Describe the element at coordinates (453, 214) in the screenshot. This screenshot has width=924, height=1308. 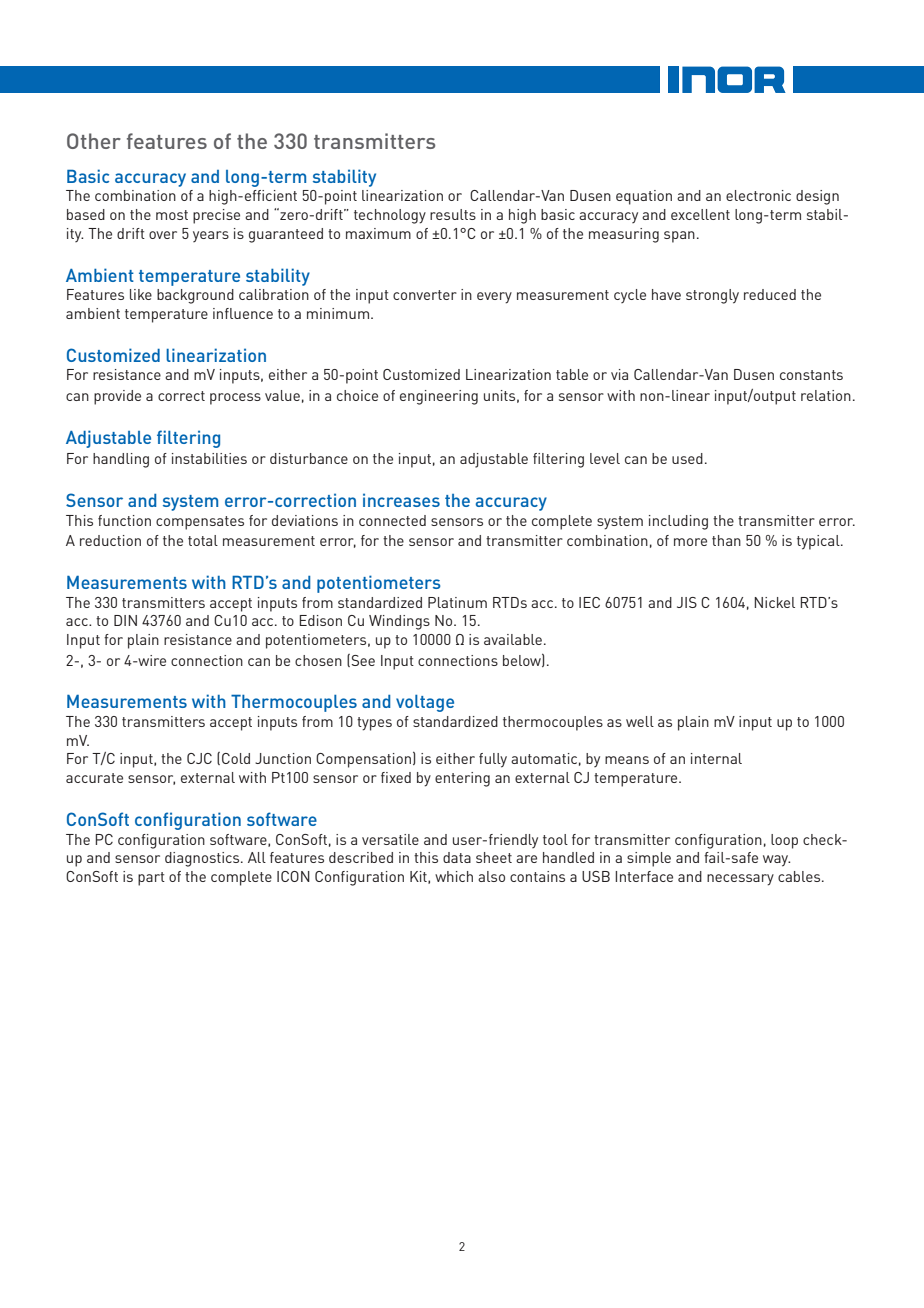
I see `results` at that location.
